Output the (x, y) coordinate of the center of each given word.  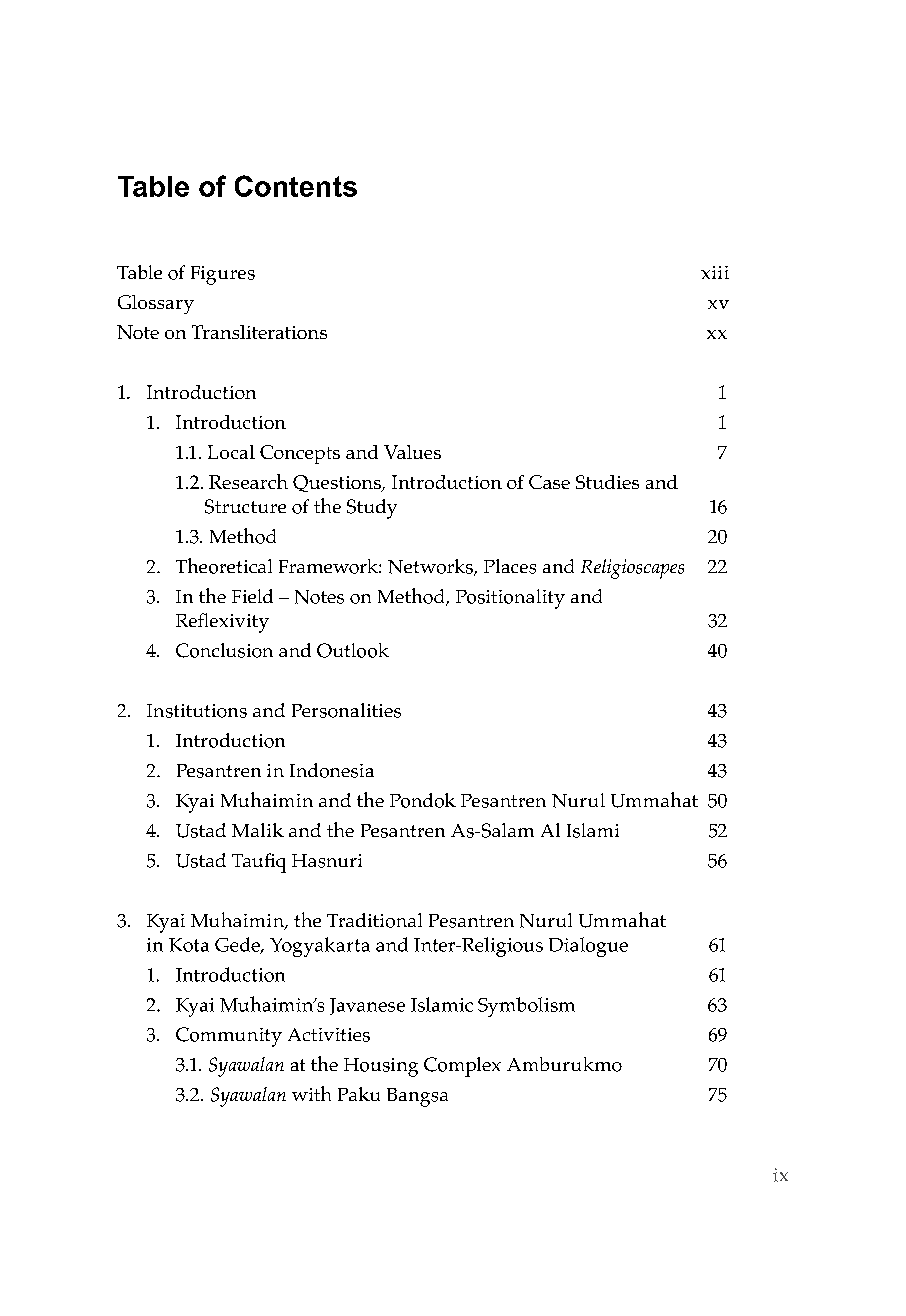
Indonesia (332, 770)
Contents (296, 186)
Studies (607, 482)
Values (412, 452)
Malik (258, 830)
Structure (245, 506)
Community (229, 1037)
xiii (715, 272)
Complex (462, 1067)
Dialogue (588, 947)
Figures (223, 275)
